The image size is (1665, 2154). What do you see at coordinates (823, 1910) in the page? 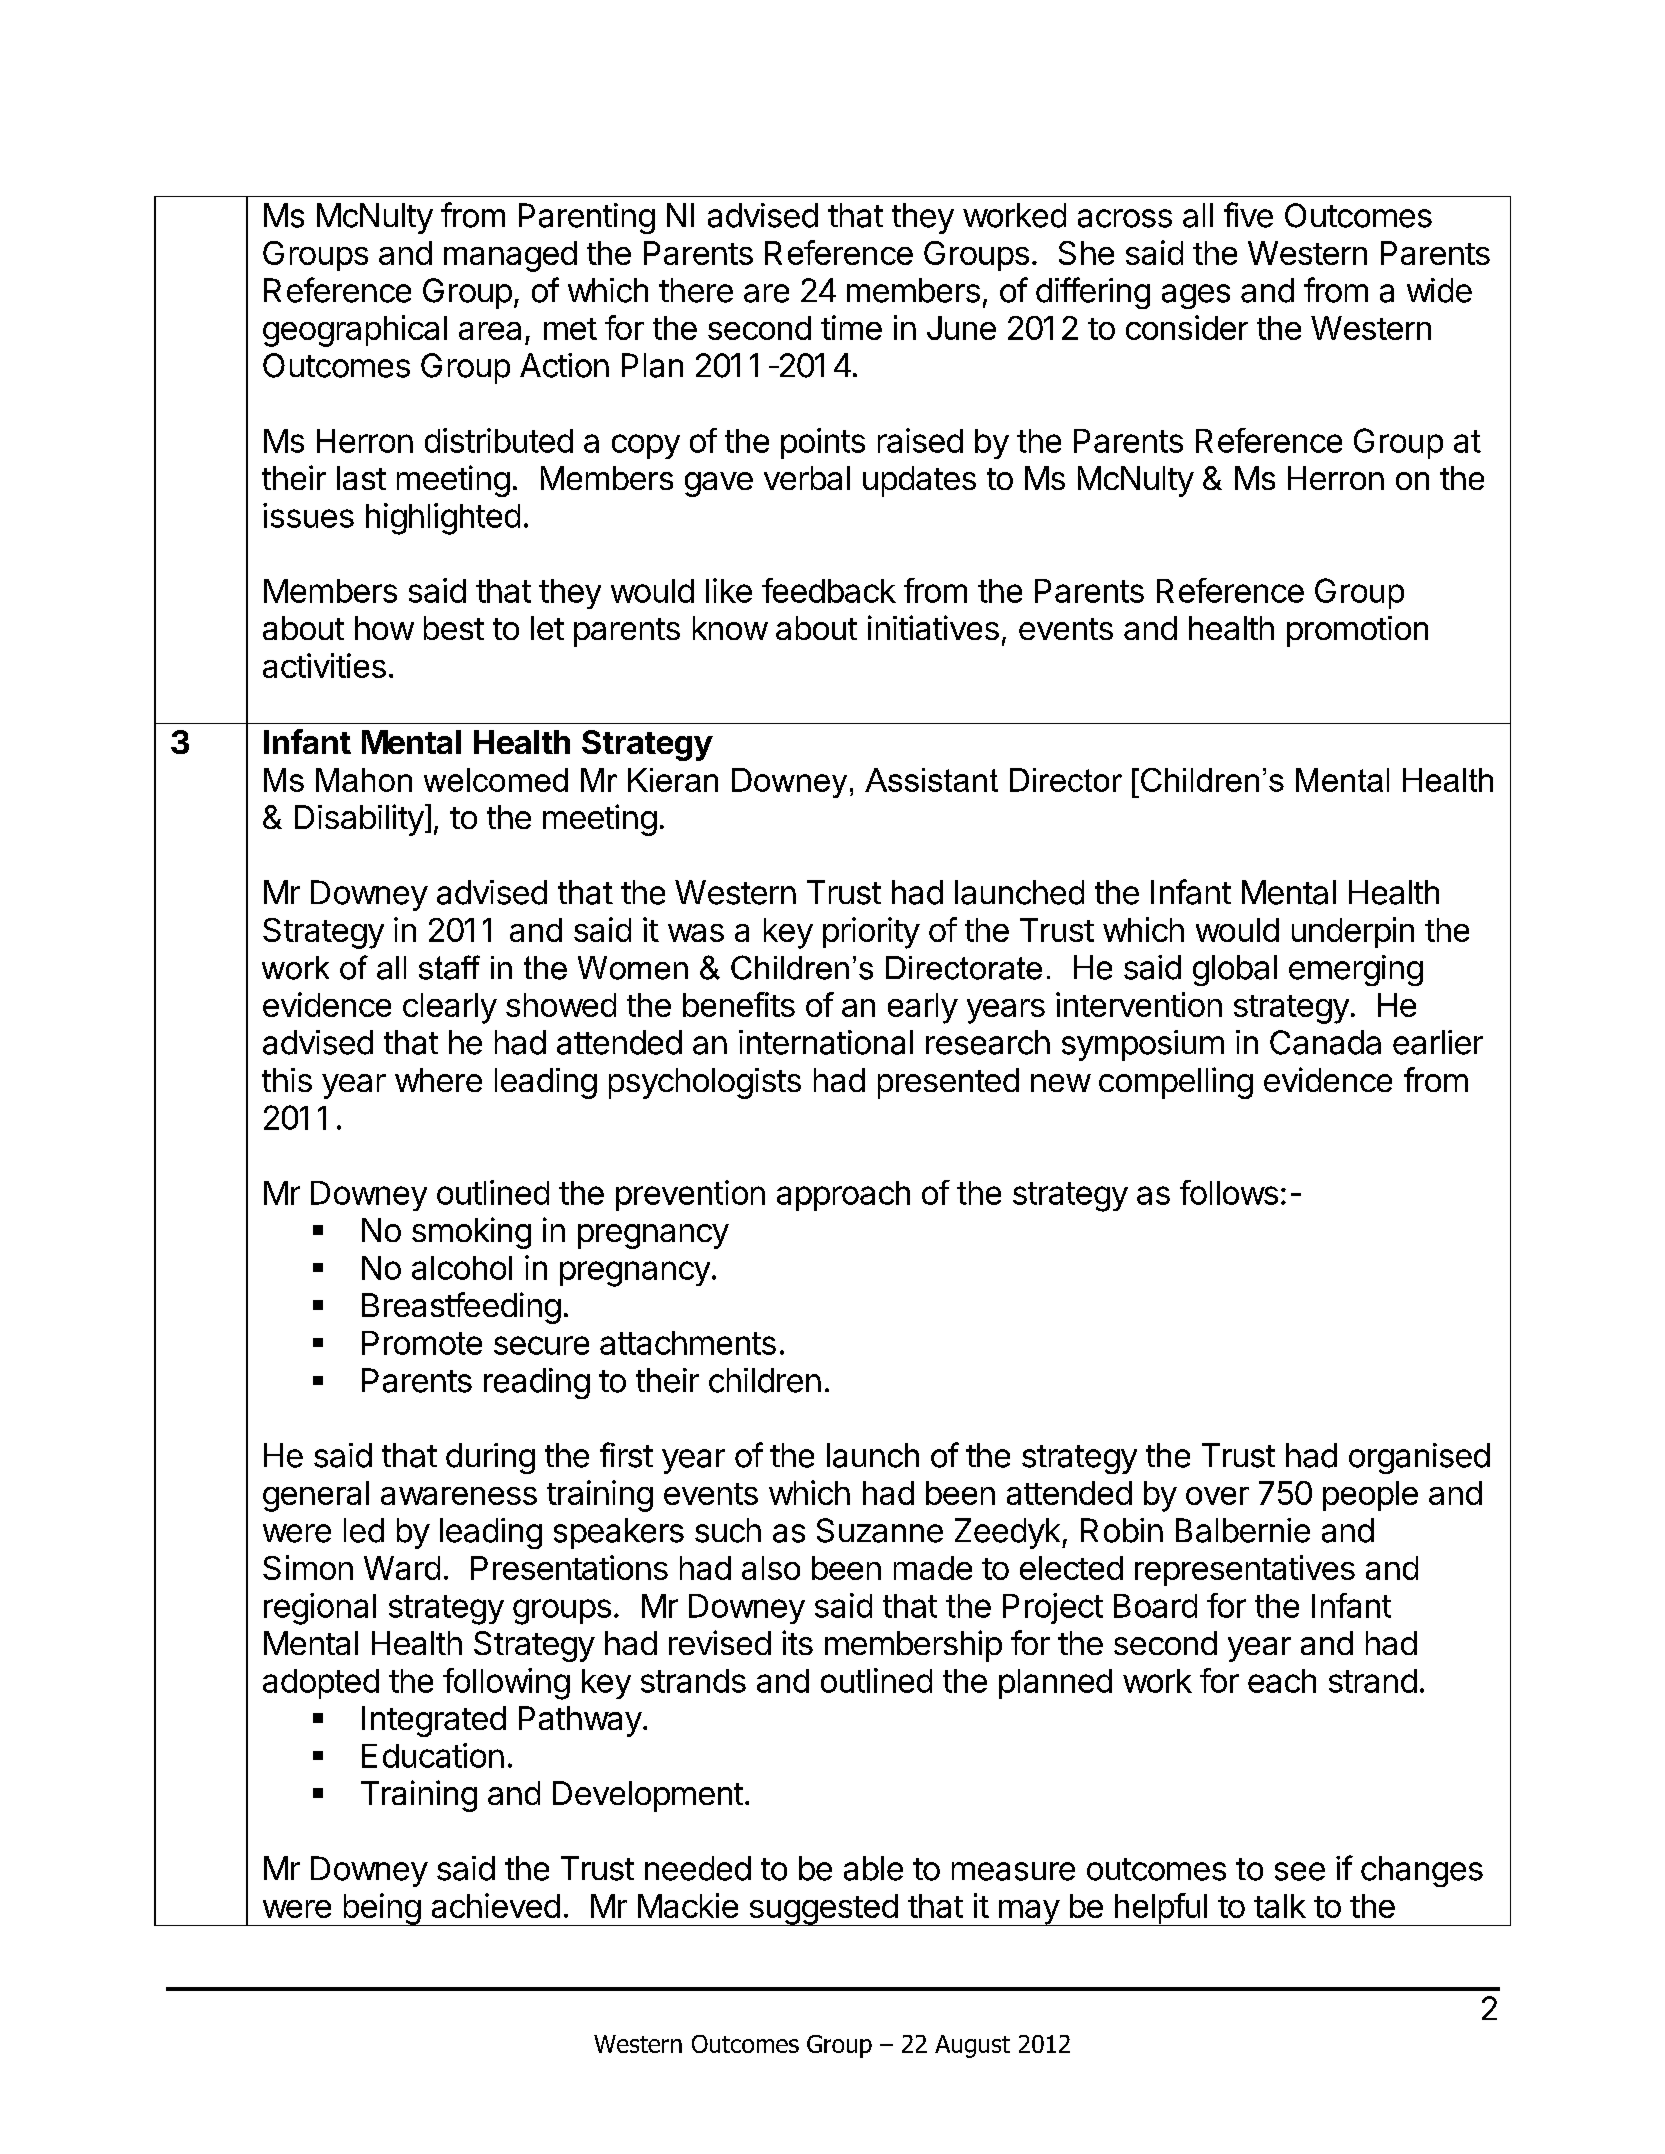
I see `suggested` at bounding box center [823, 1910].
